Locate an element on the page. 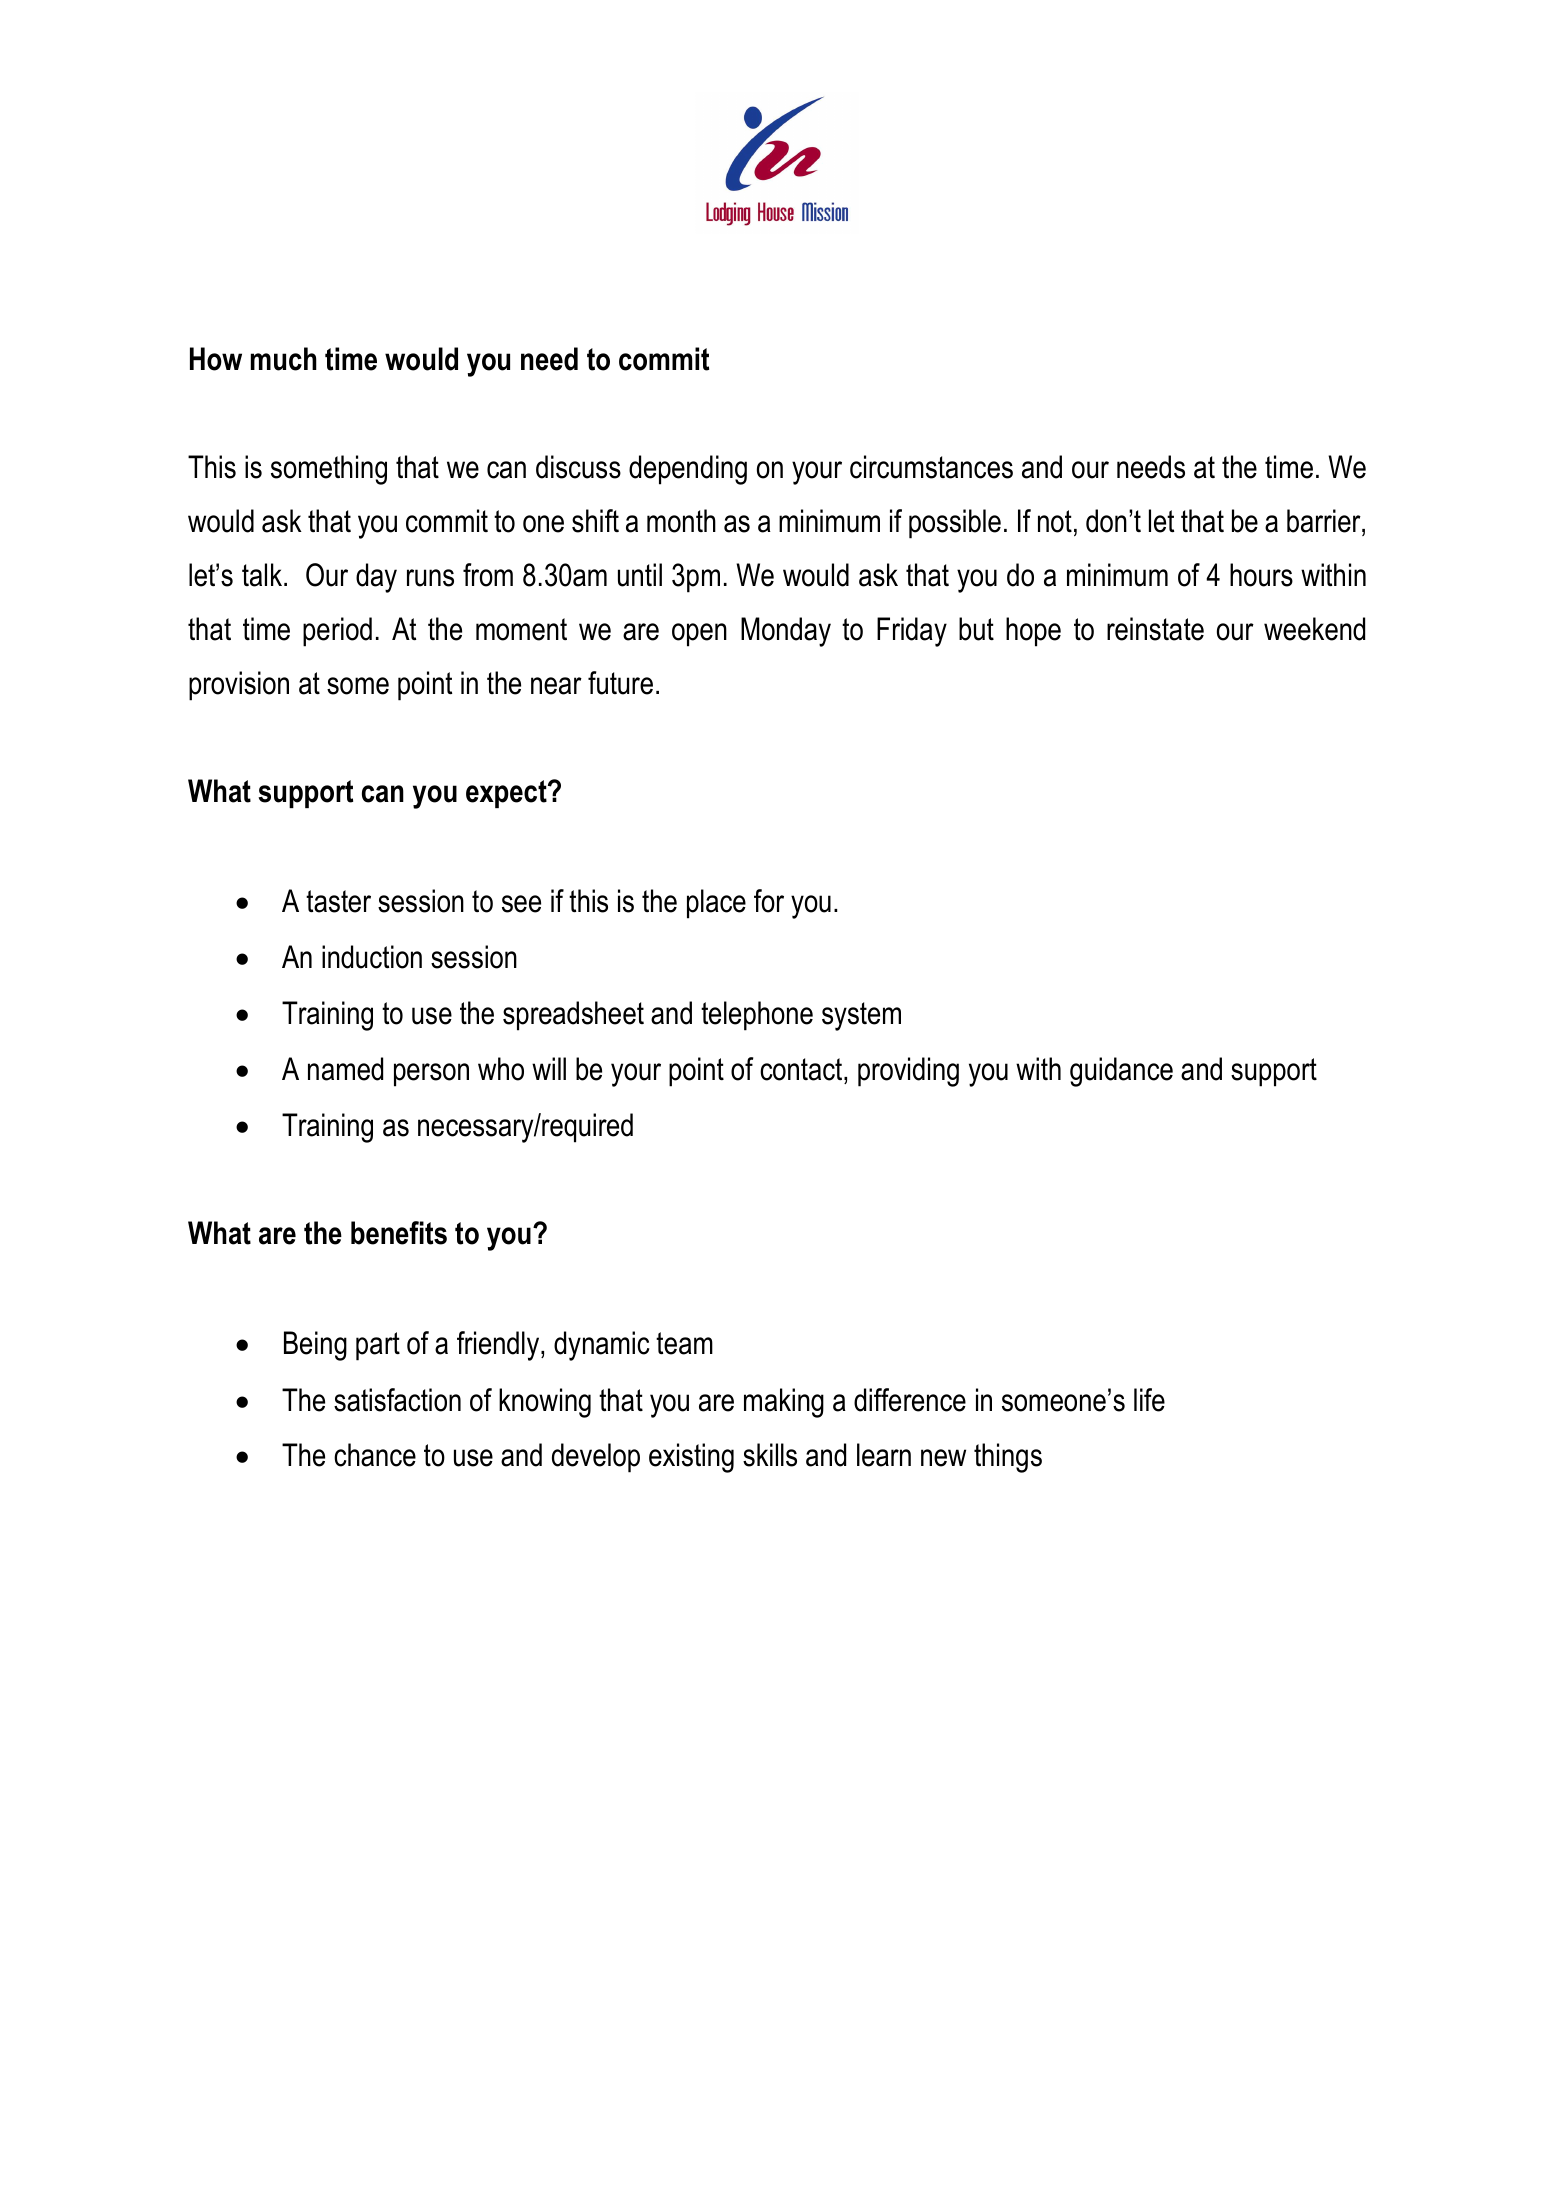 The image size is (1555, 2199). guidance is located at coordinates (1121, 1072).
